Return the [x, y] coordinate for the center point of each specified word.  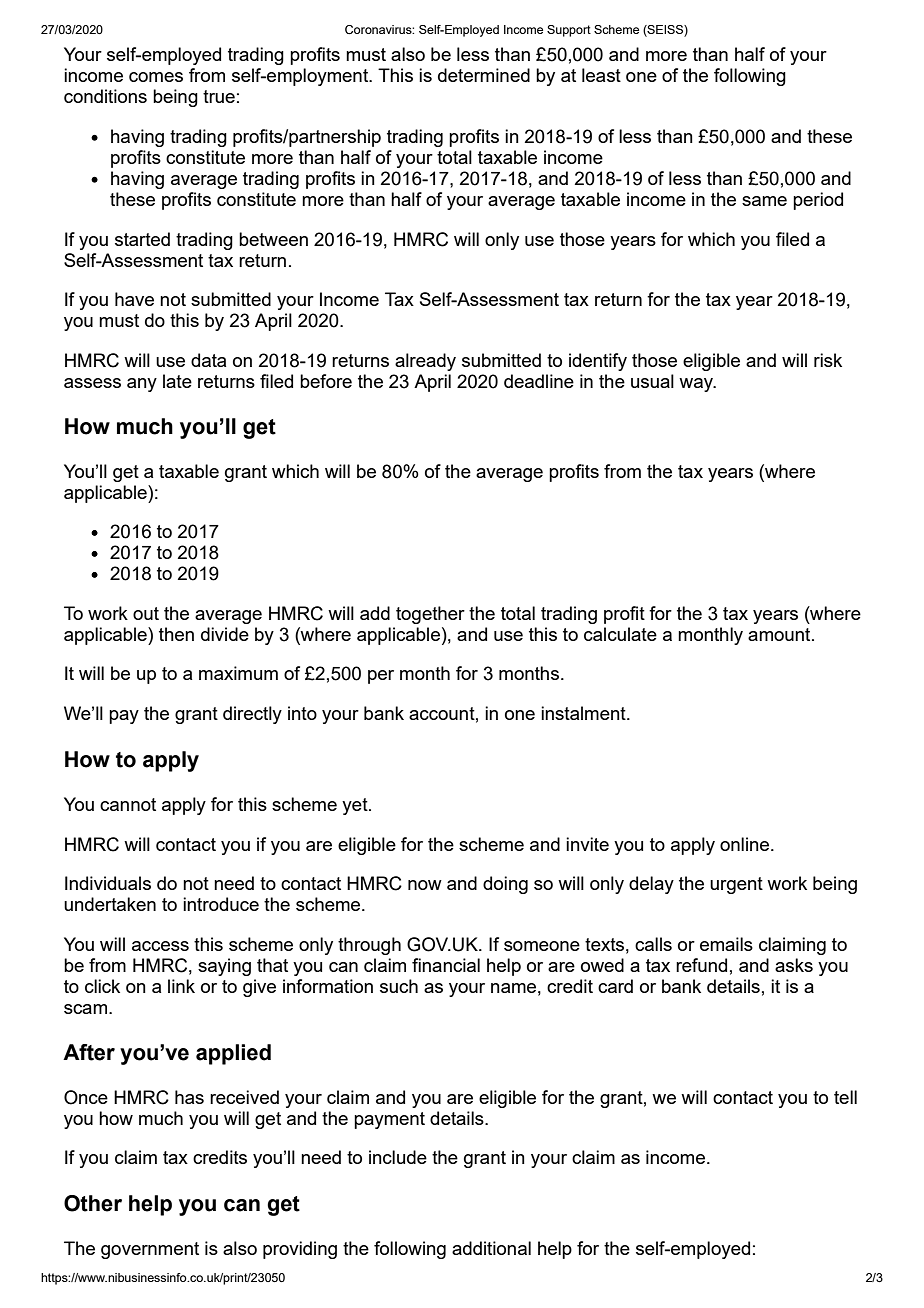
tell [845, 1097]
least [601, 75]
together [430, 615]
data [208, 360]
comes [156, 77]
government [150, 1250]
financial [446, 965]
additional [491, 1248]
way [697, 385]
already [425, 362]
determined [484, 75]
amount [780, 634]
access [160, 946]
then [176, 634]
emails [726, 944]
